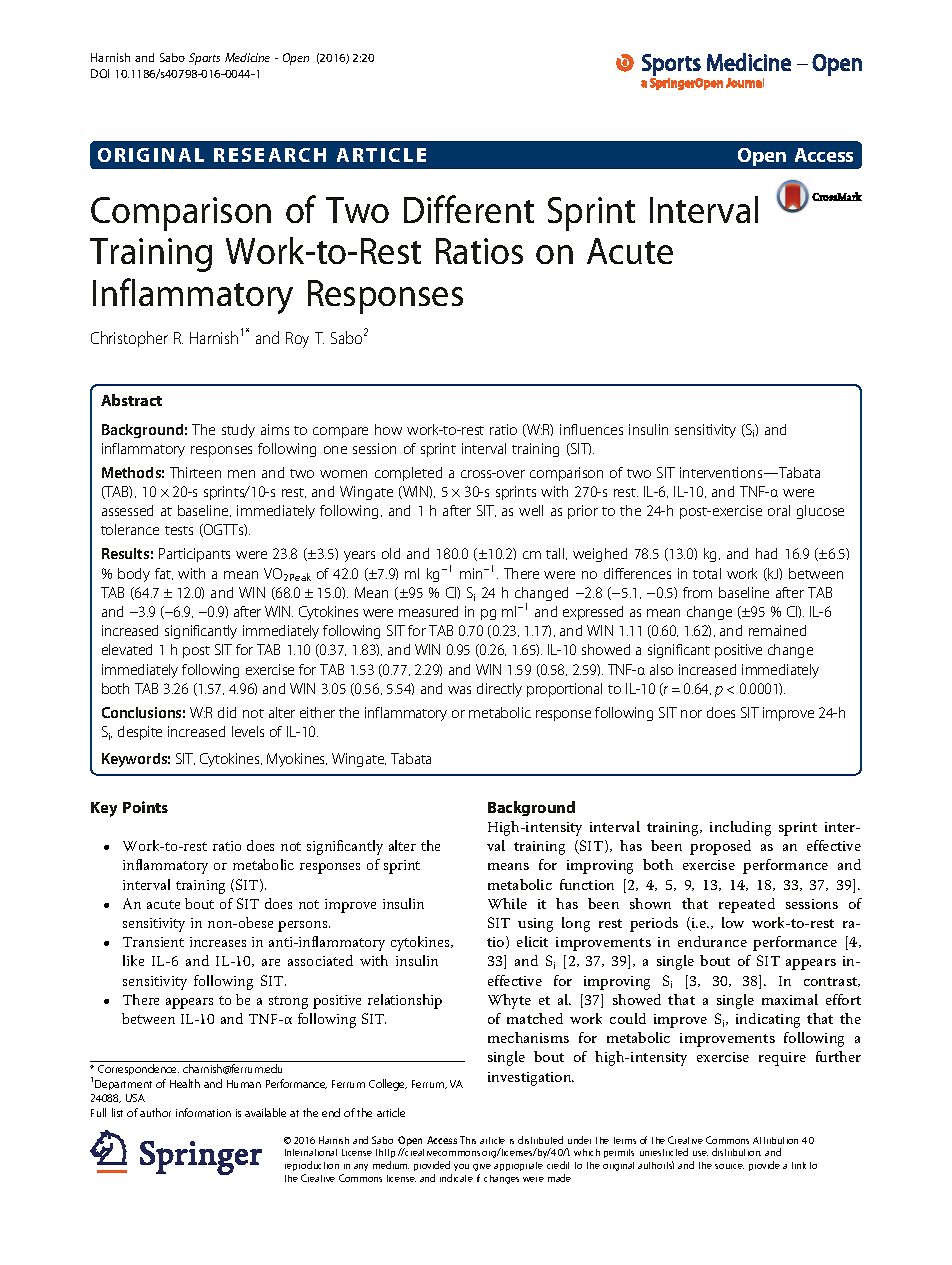  I want to click on Sports, so click(204, 59).
